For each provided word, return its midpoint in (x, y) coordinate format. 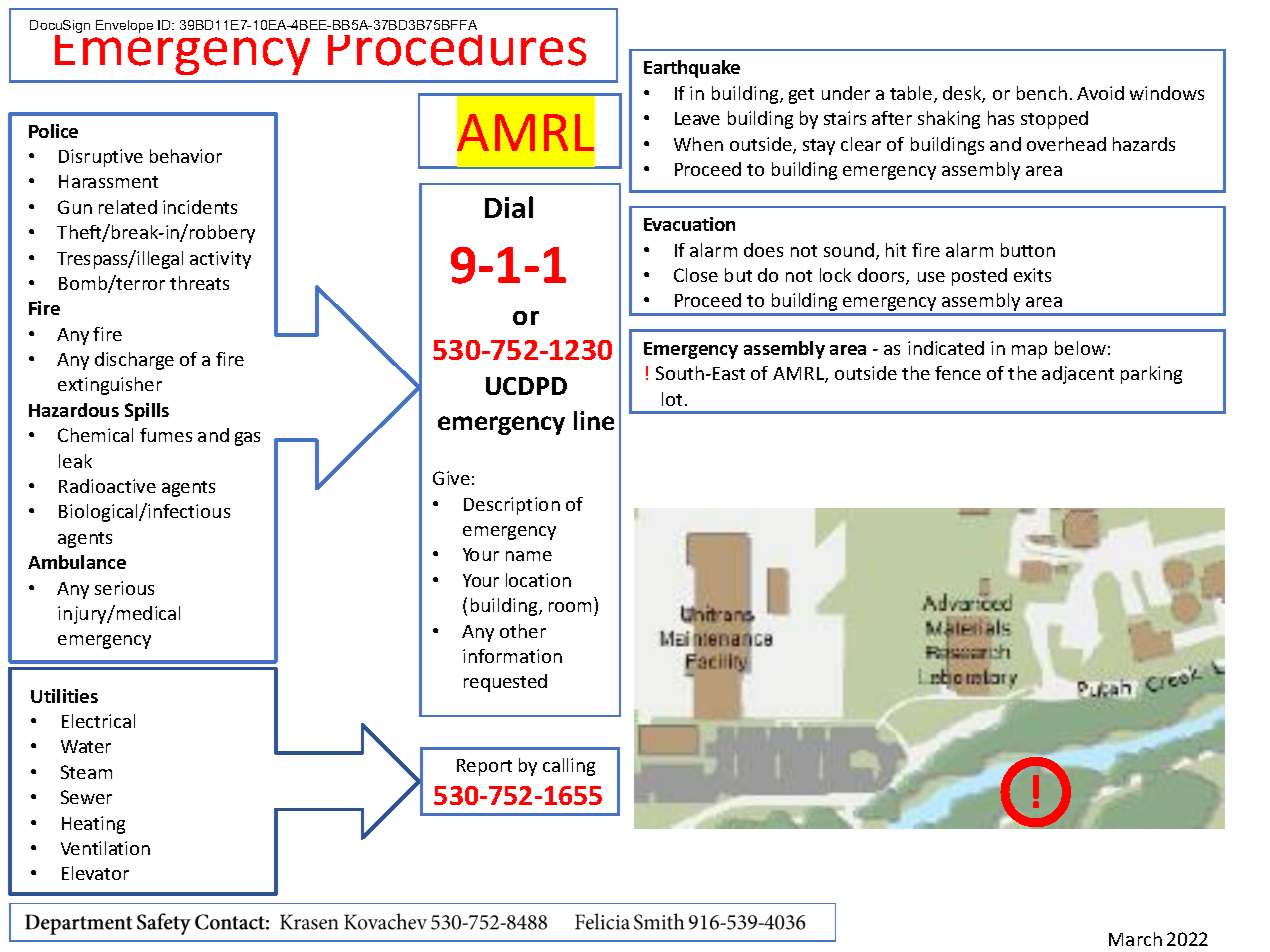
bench (1042, 93)
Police (53, 131)
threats (199, 283)
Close (696, 275)
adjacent (1078, 375)
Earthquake (692, 69)
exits (1032, 275)
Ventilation (105, 848)
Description (512, 506)
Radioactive (107, 486)
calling (569, 767)
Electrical (98, 721)
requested (505, 683)
